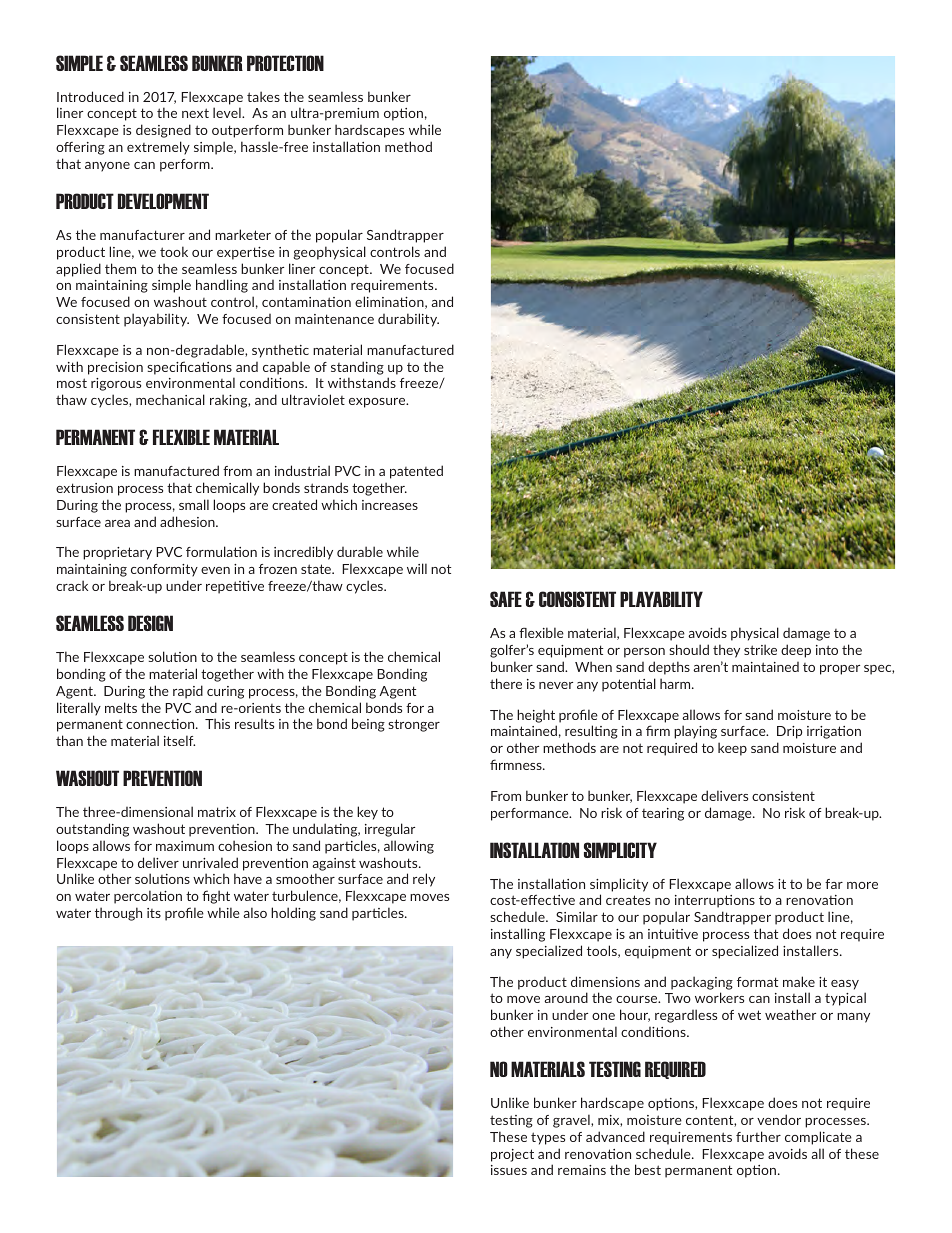 This document has height=1233, width=952. What do you see at coordinates (416, 472) in the document?
I see `patented` at bounding box center [416, 472].
